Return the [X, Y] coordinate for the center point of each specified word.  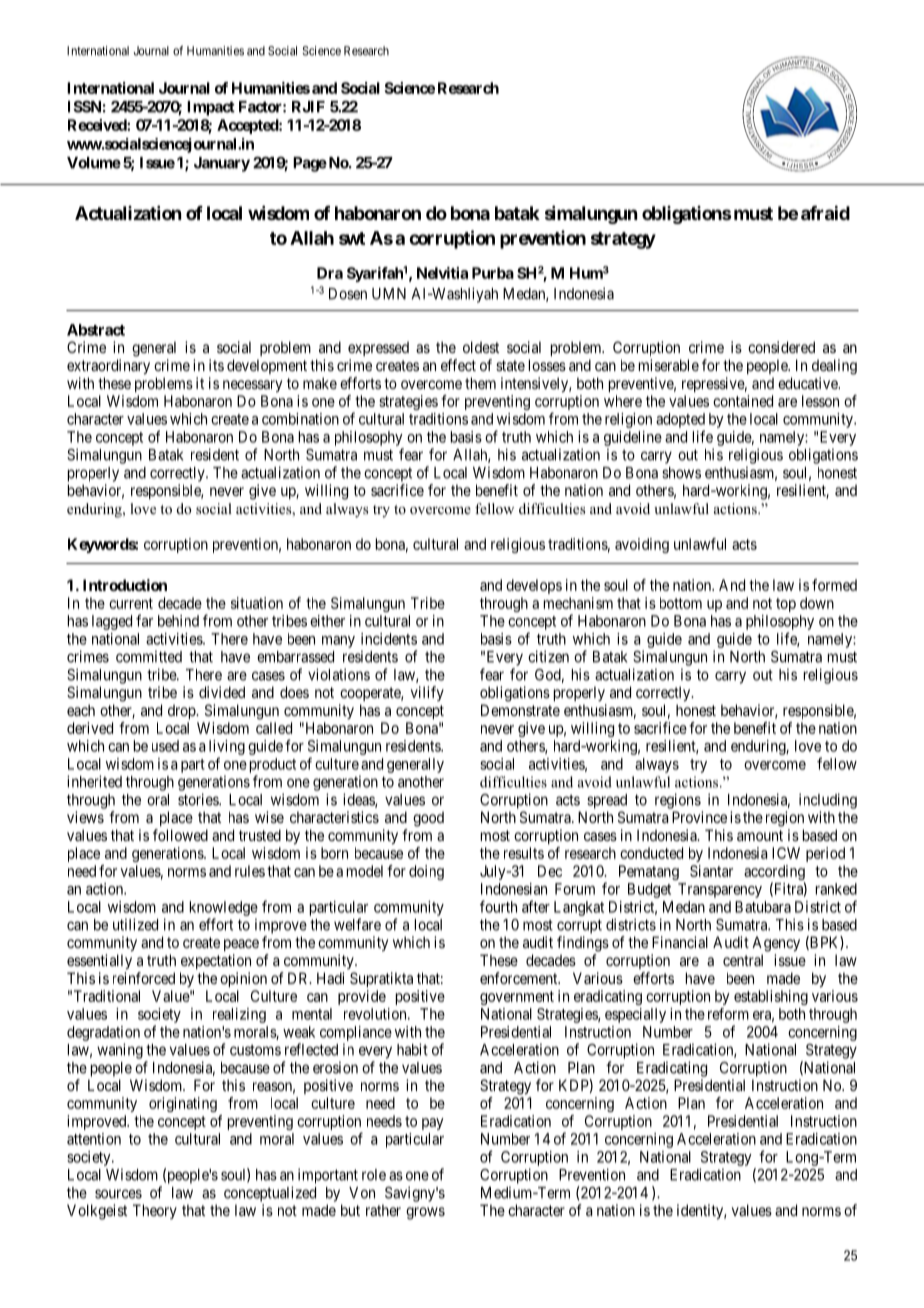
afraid [825, 212]
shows [681, 473]
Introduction [125, 585]
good [428, 819]
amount [760, 835]
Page [310, 164]
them [480, 383]
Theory [155, 1211]
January [222, 164]
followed [180, 835]
